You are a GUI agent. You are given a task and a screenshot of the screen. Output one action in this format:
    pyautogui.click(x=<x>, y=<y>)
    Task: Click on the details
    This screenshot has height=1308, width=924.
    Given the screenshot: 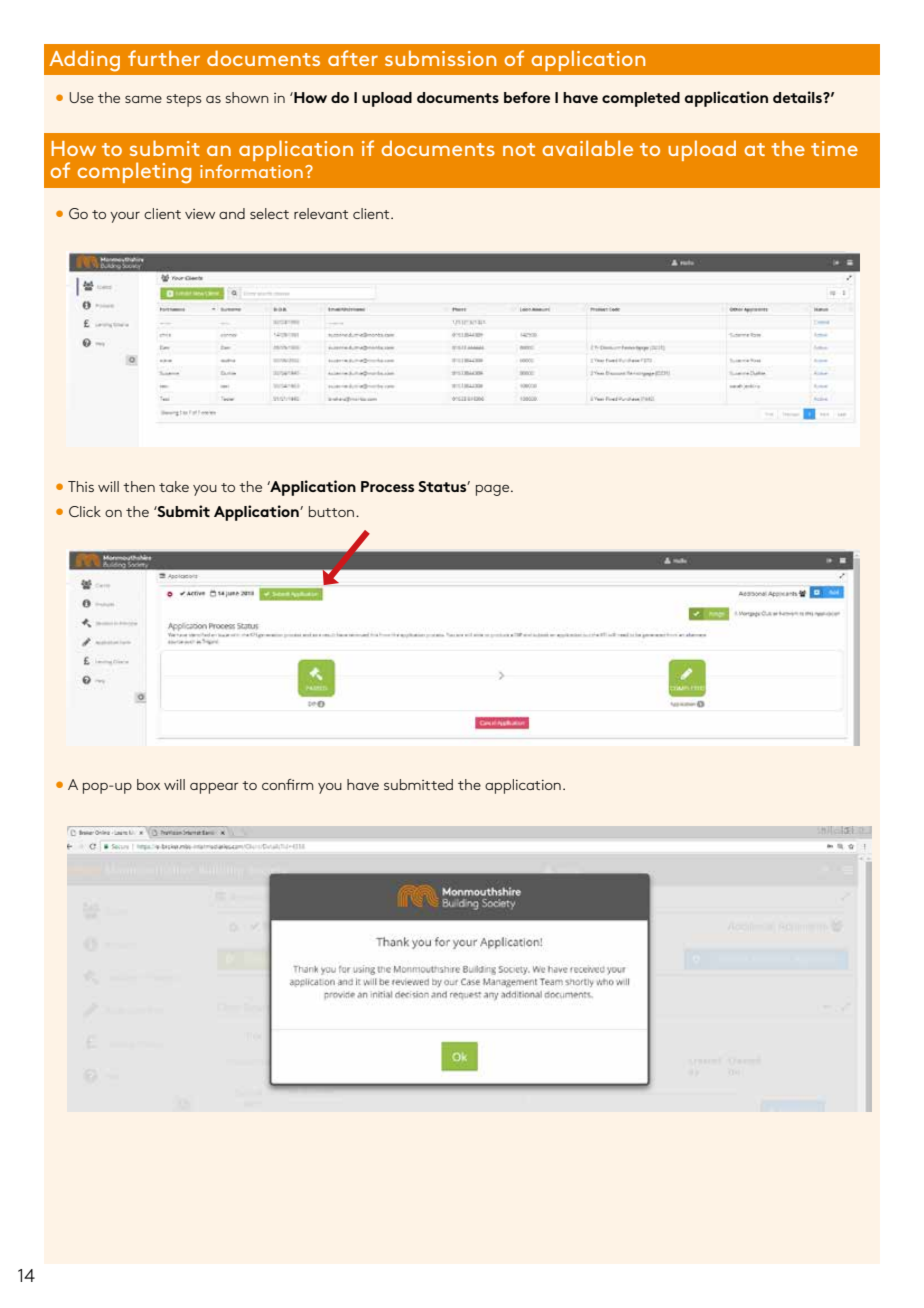 What is the action you would take?
    pyautogui.click(x=798, y=97)
